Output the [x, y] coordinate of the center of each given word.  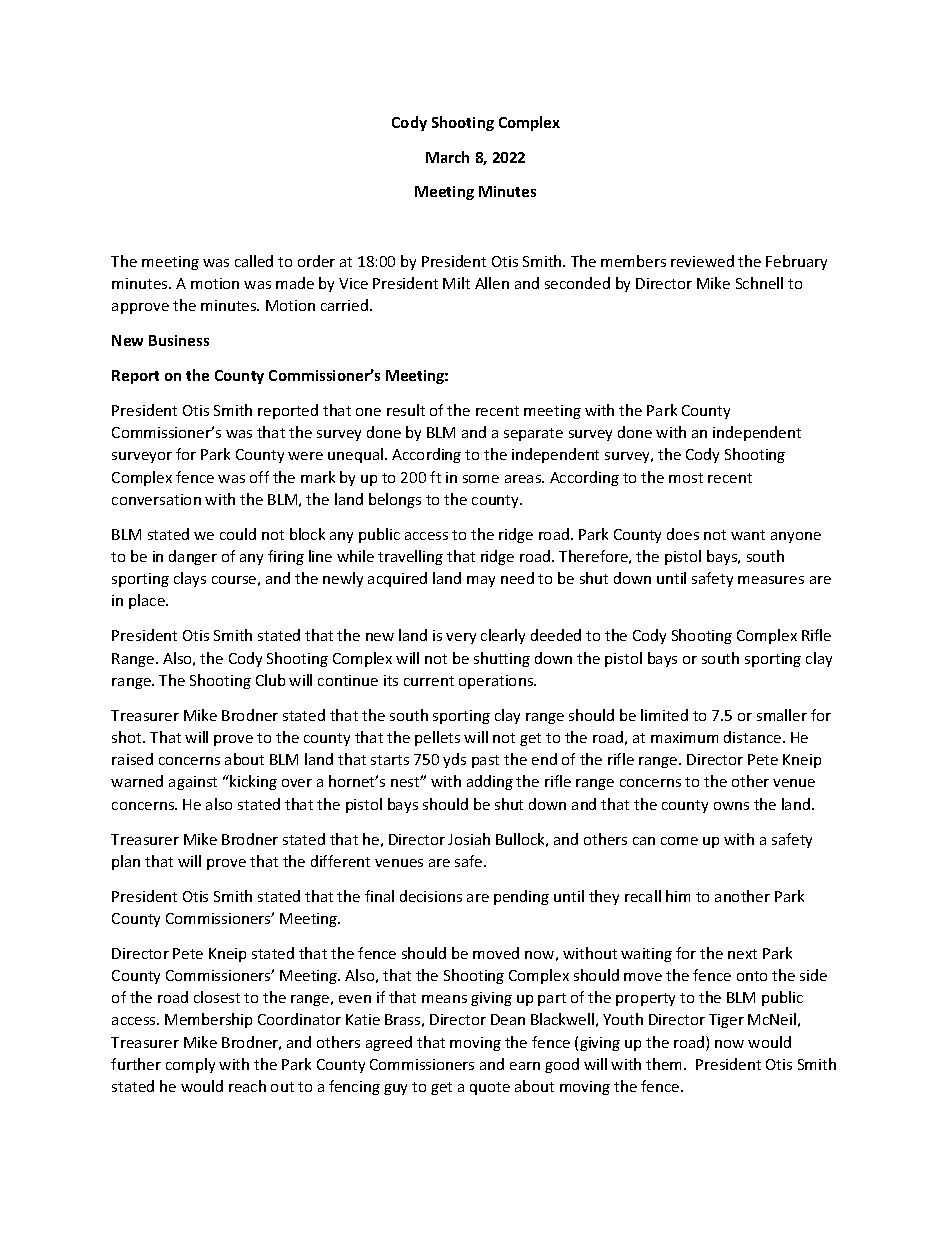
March [447, 157]
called [254, 261]
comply [190, 1065]
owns [731, 806]
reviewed [702, 261]
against [193, 783]
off [259, 477]
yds [454, 760]
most [686, 478]
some [481, 479]
